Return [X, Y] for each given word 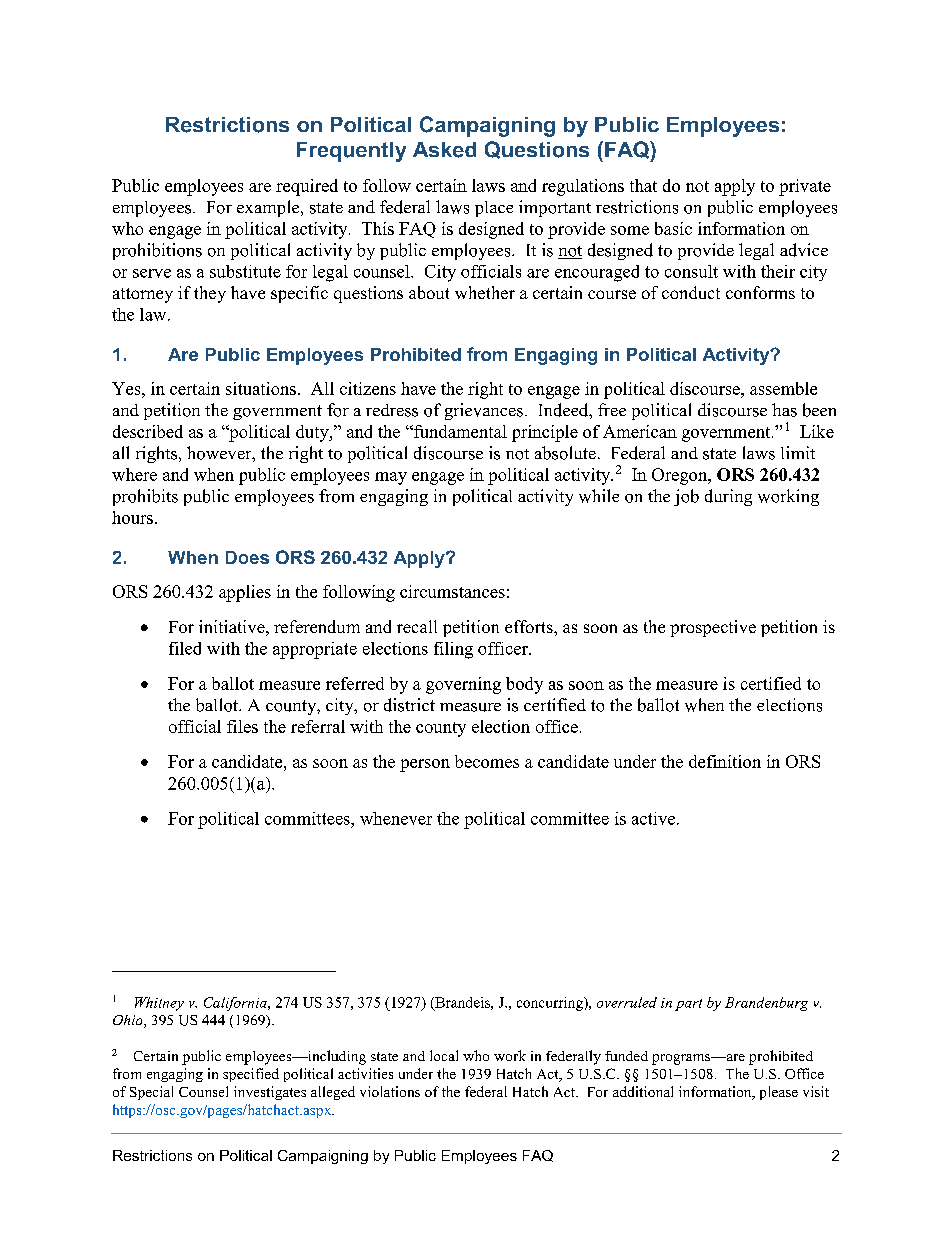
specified [251, 1075]
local [444, 1055]
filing [453, 650]
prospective [713, 628]
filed [185, 648]
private [805, 187]
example [269, 208]
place [494, 209]
